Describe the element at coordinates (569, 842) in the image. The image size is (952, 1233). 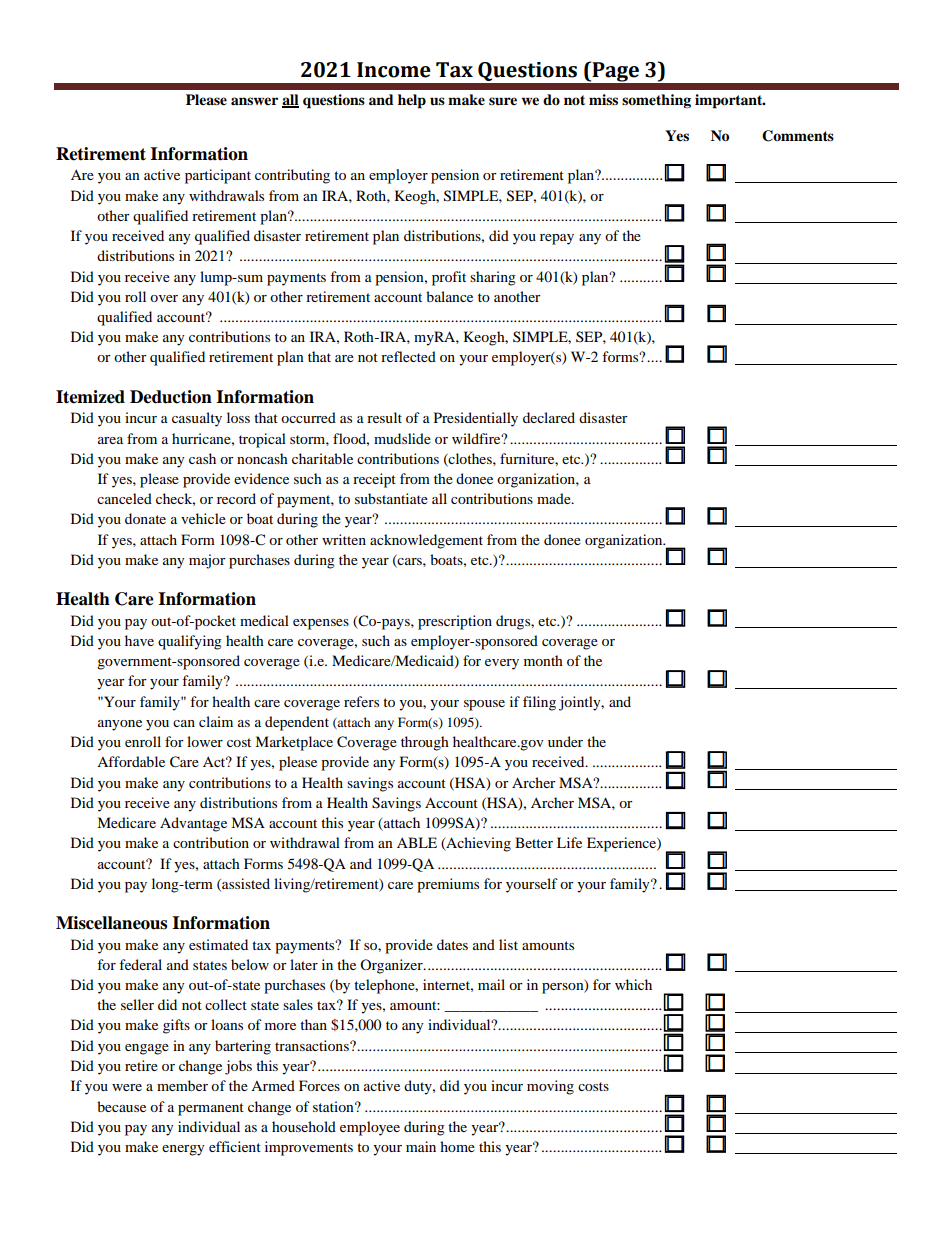
I see `Life` at that location.
